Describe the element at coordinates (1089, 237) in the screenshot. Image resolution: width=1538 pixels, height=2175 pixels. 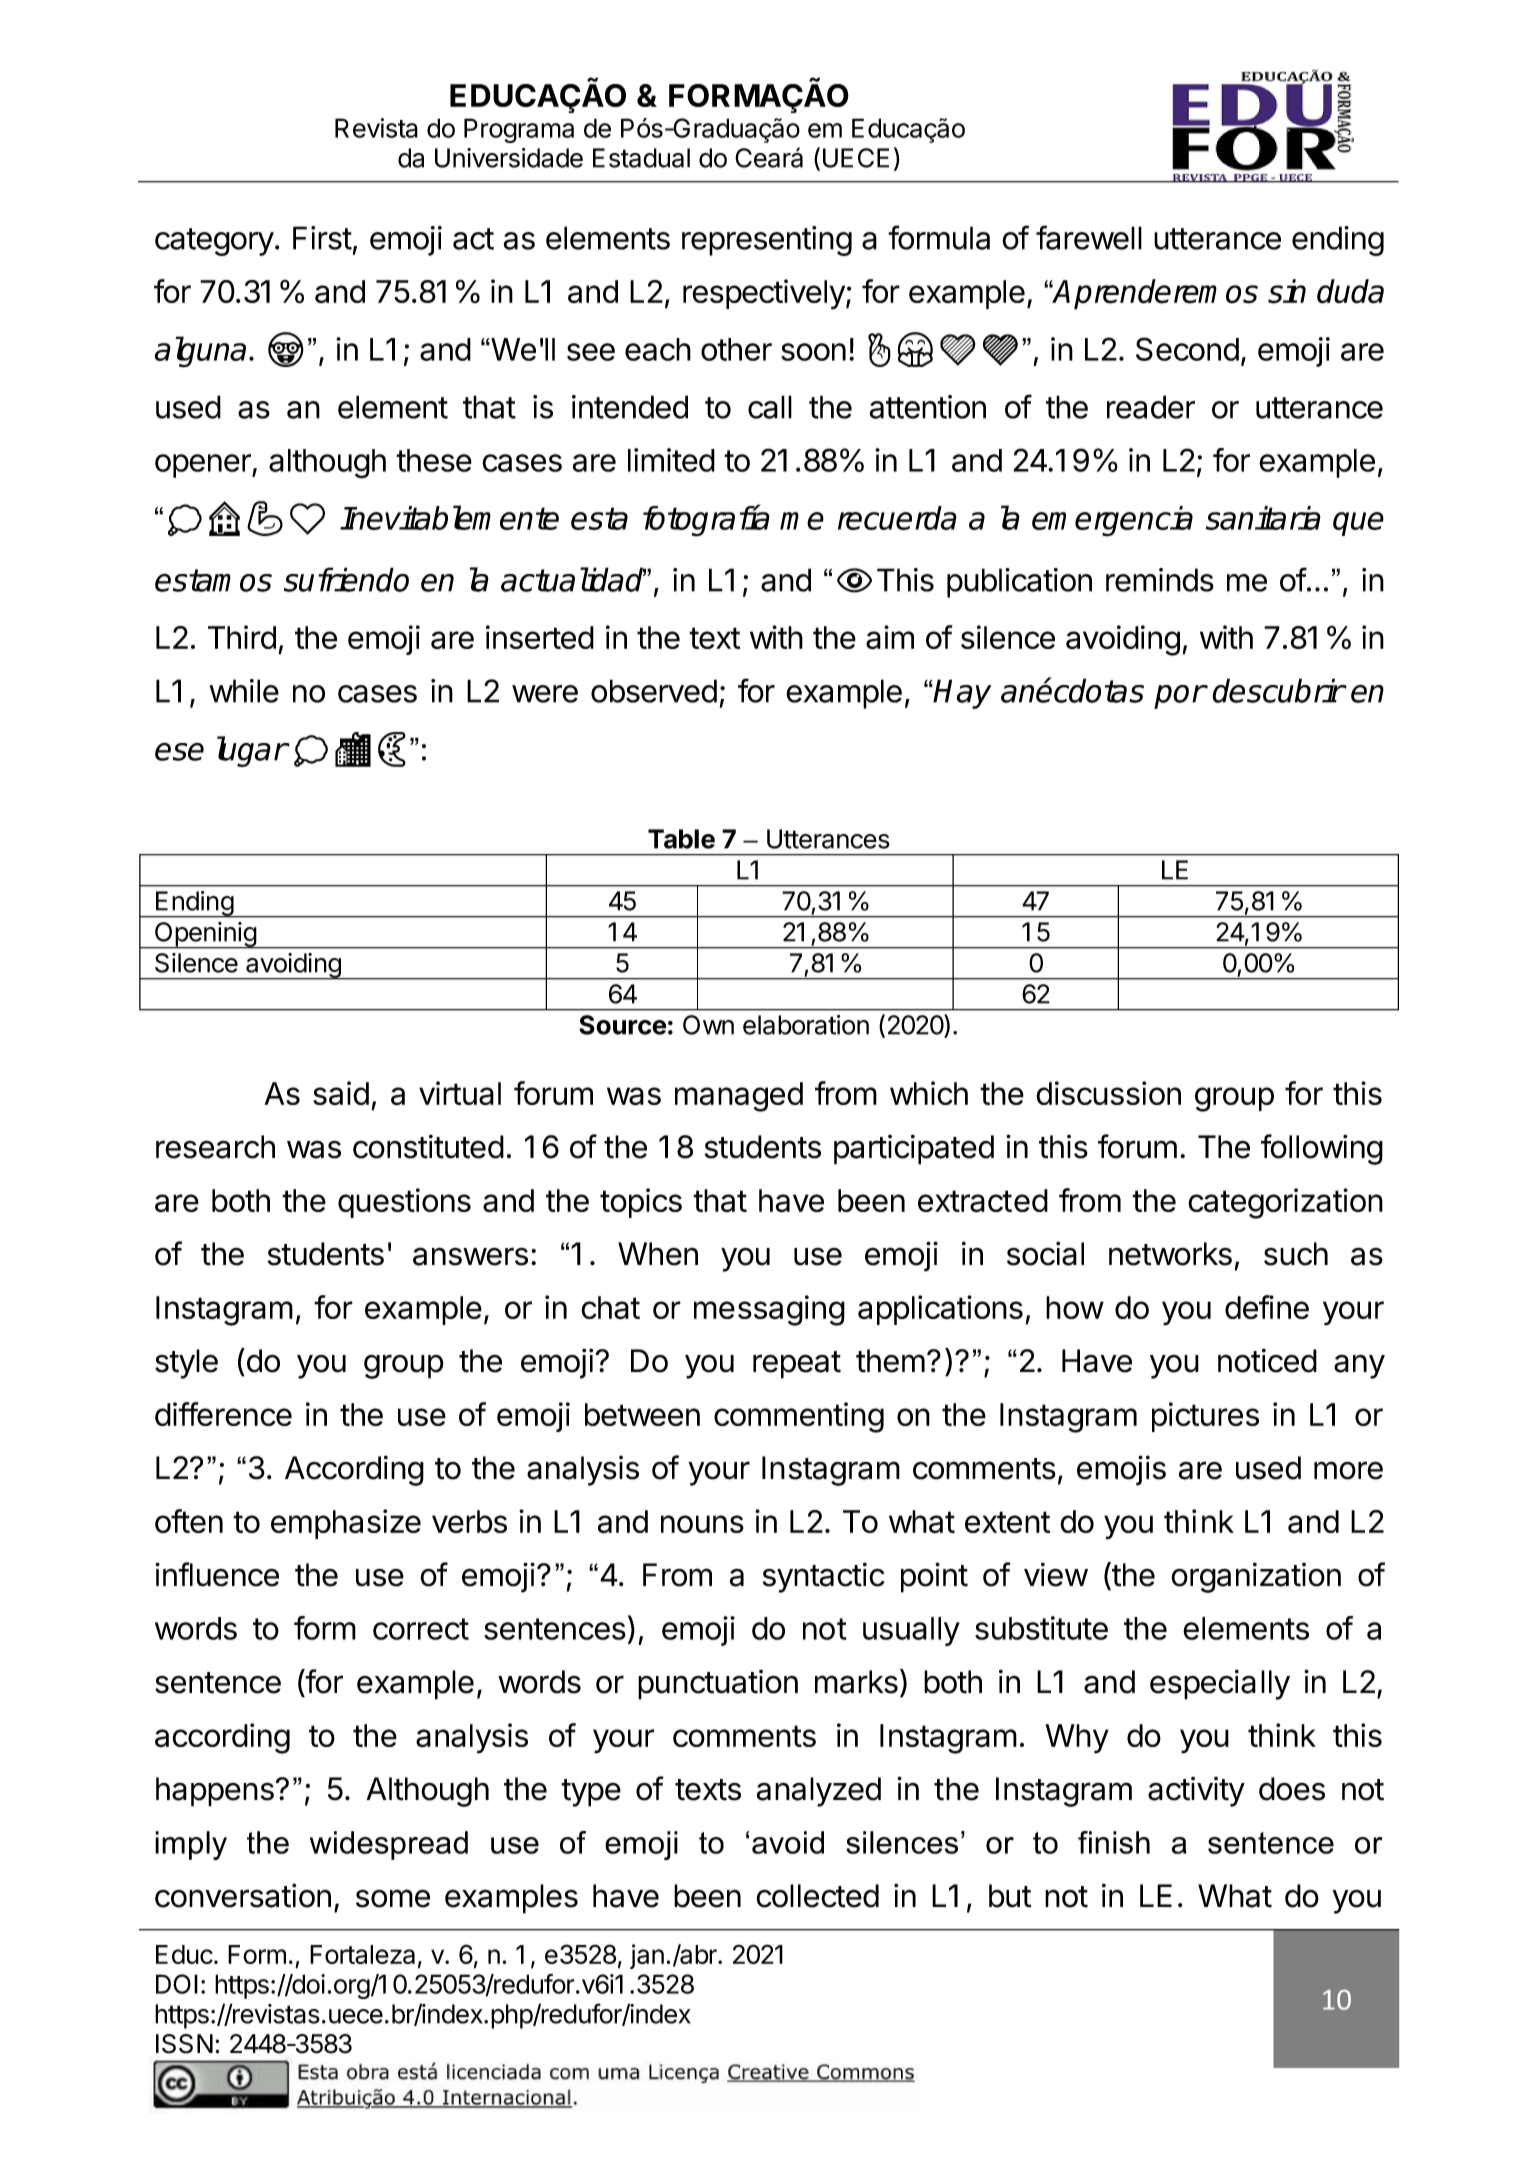
I see `farewell` at that location.
